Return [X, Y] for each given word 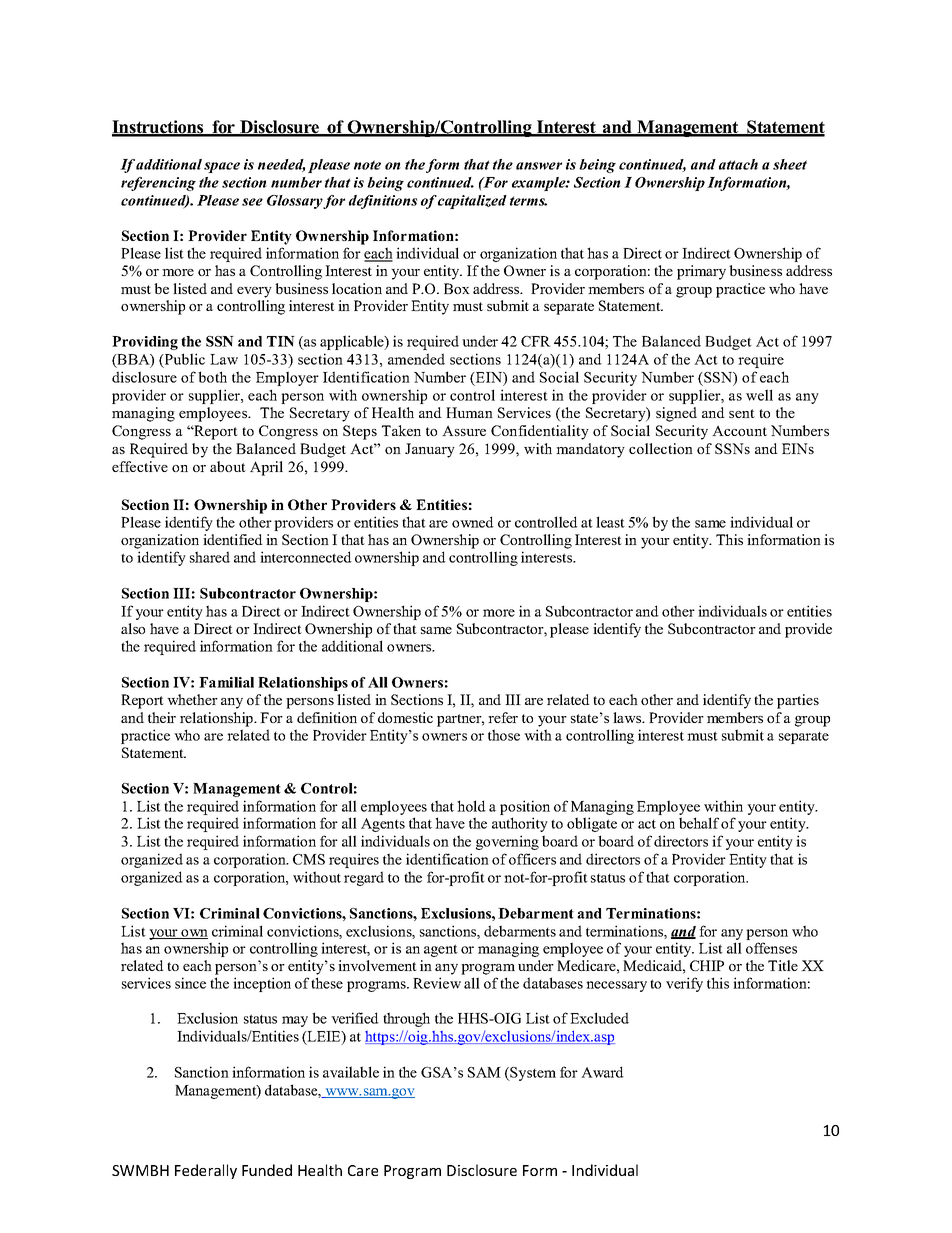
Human [469, 412]
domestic [405, 717]
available [351, 1072]
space [222, 167]
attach [738, 164]
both [212, 377]
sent [742, 413]
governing [507, 842]
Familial [226, 682]
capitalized [472, 202]
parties [798, 701]
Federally [206, 1171]
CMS [309, 859]
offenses [771, 948]
